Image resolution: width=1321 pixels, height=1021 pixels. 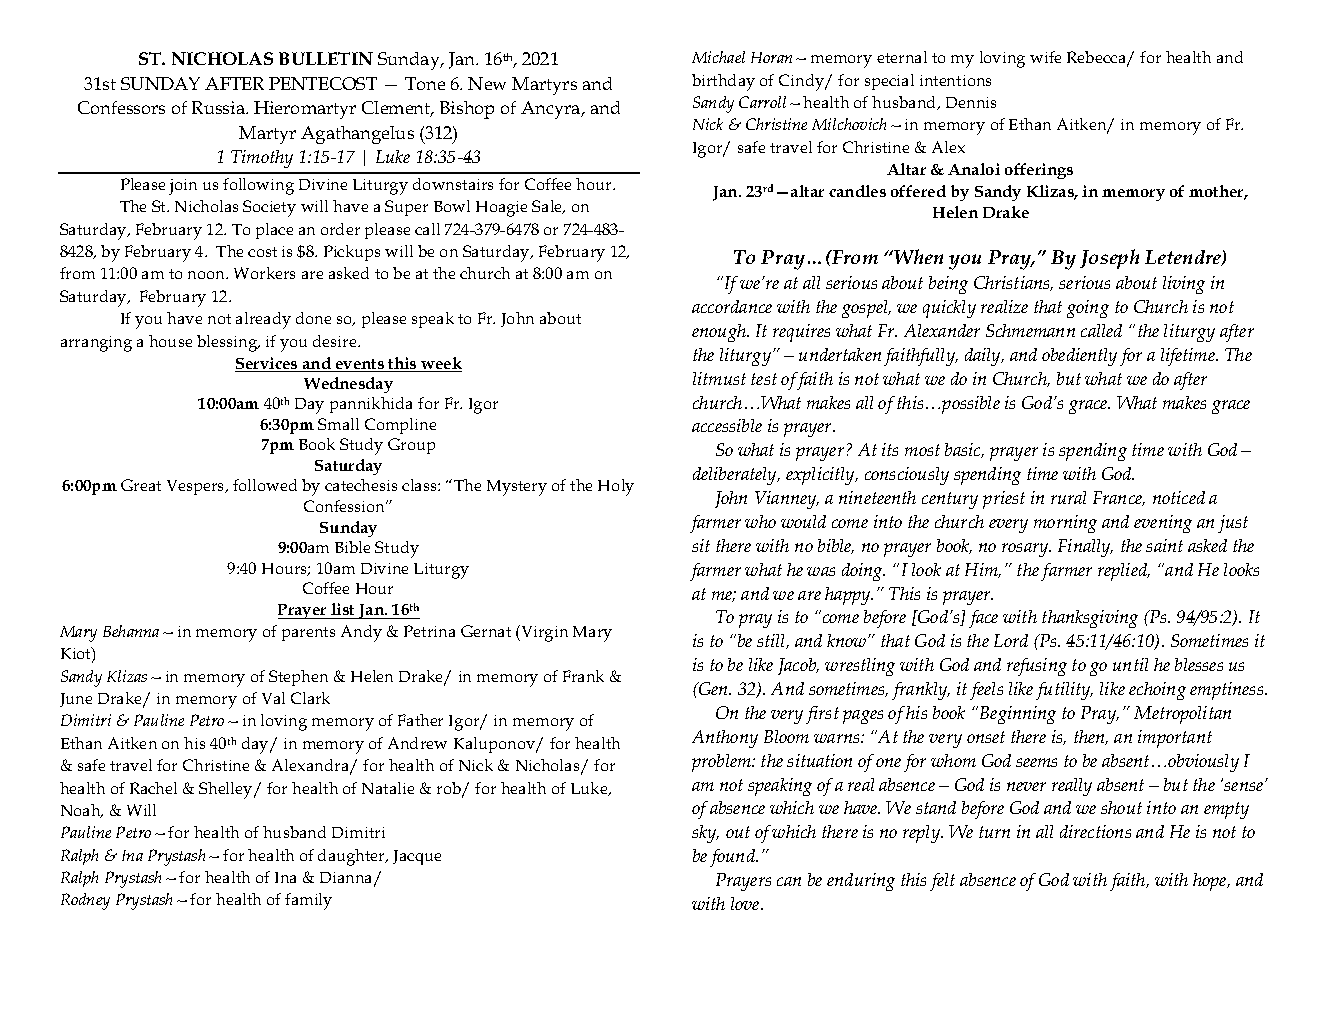 What do you see at coordinates (1211, 882) in the screenshot?
I see `hope` at bounding box center [1211, 882].
